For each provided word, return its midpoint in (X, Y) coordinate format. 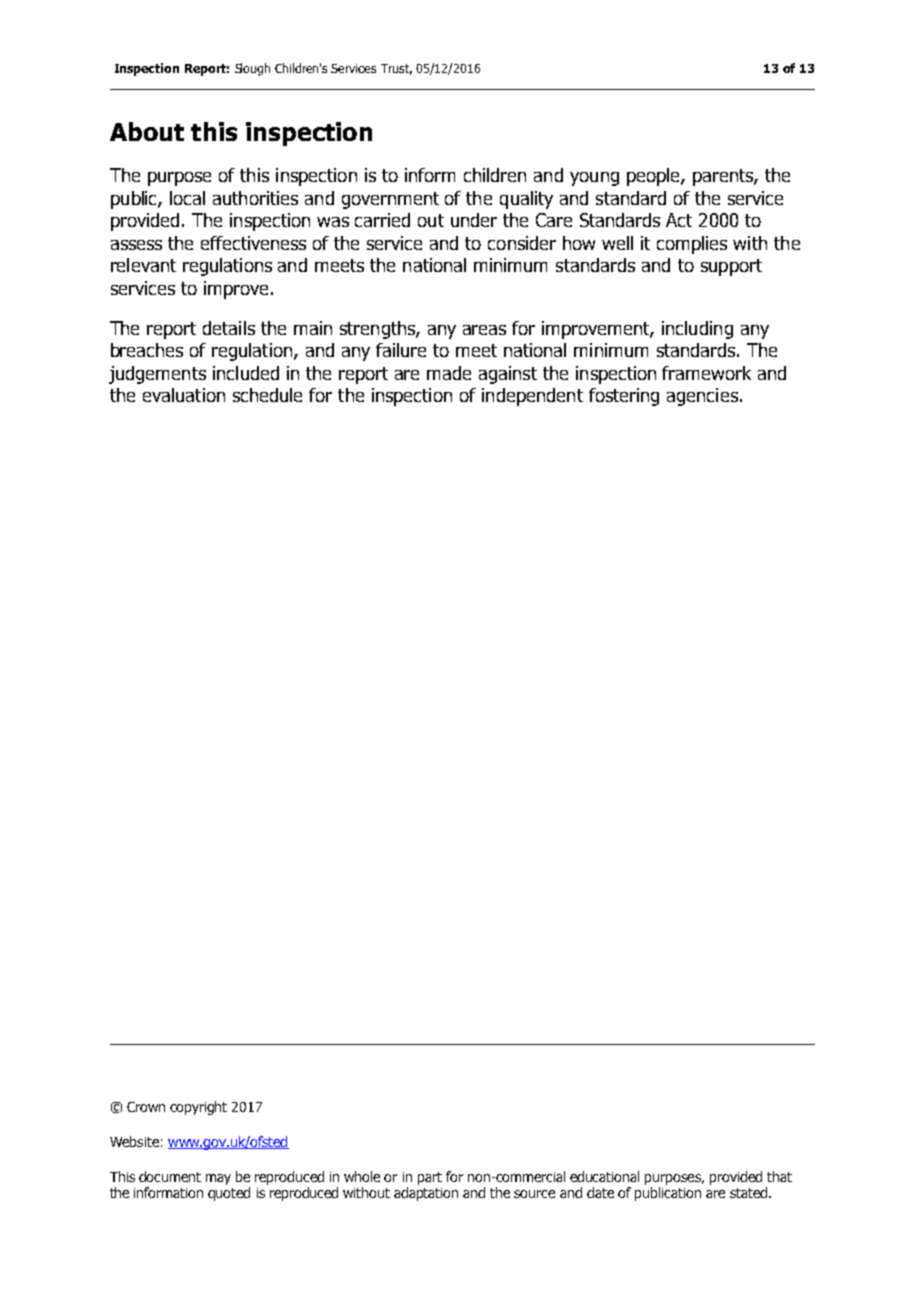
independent (532, 397)
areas (484, 330)
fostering (624, 397)
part (430, 1178)
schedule (267, 395)
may (218, 1179)
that (779, 1176)
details (229, 328)
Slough (252, 69)
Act (679, 220)
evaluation (184, 395)
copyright (198, 1108)
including (697, 330)
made (449, 373)
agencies (702, 397)
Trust (396, 69)
